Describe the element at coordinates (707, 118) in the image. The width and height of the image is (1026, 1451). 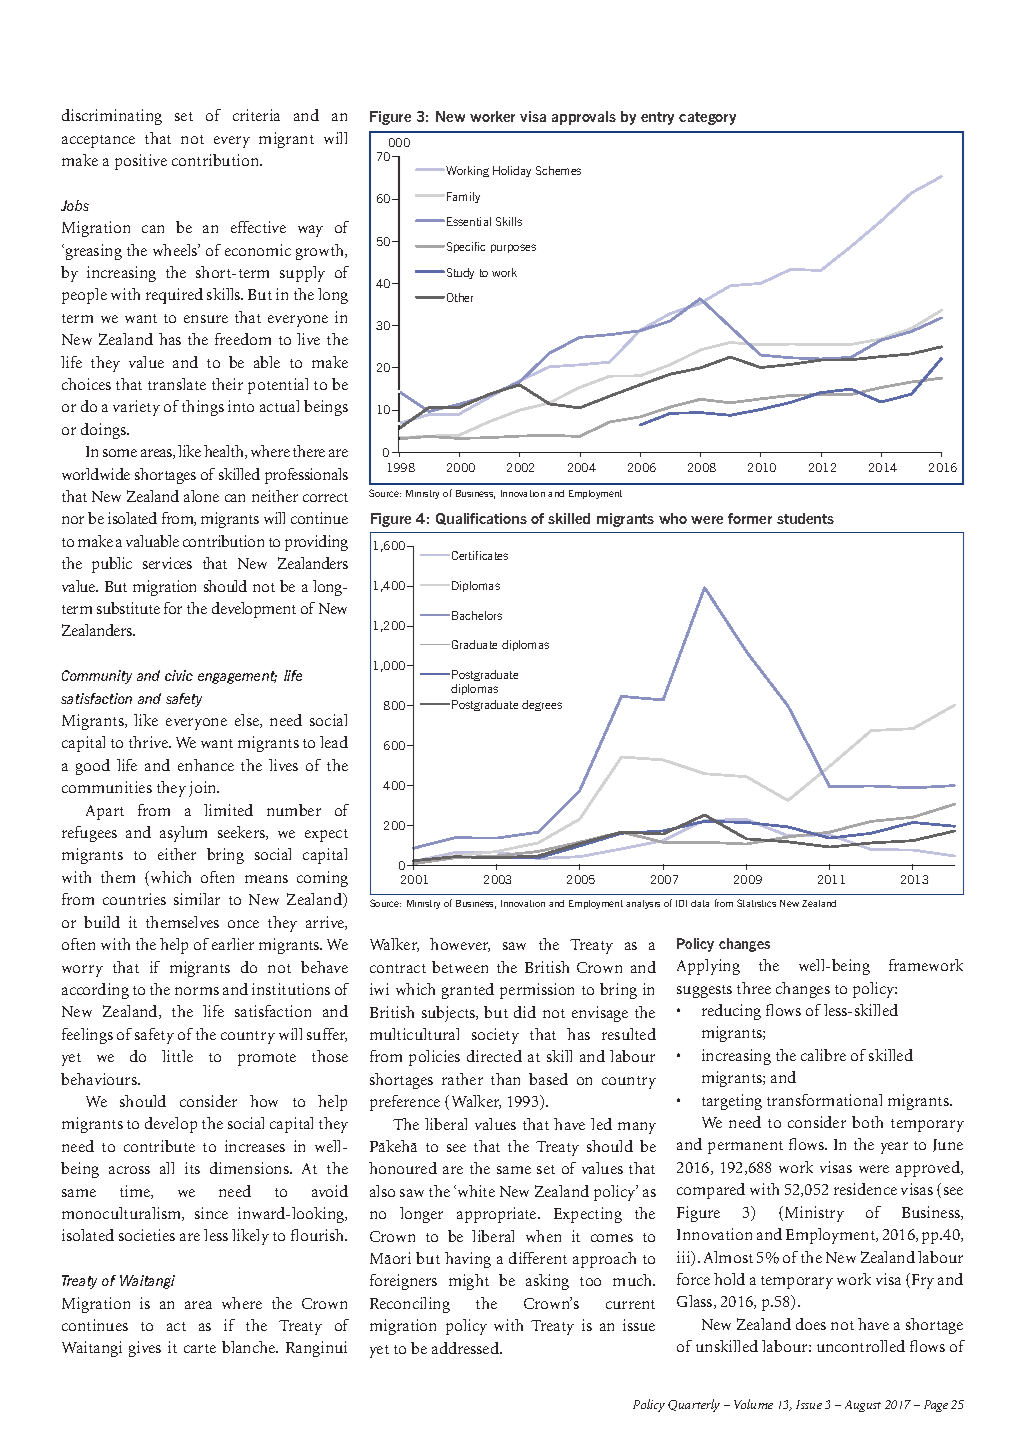
I see `category` at that location.
